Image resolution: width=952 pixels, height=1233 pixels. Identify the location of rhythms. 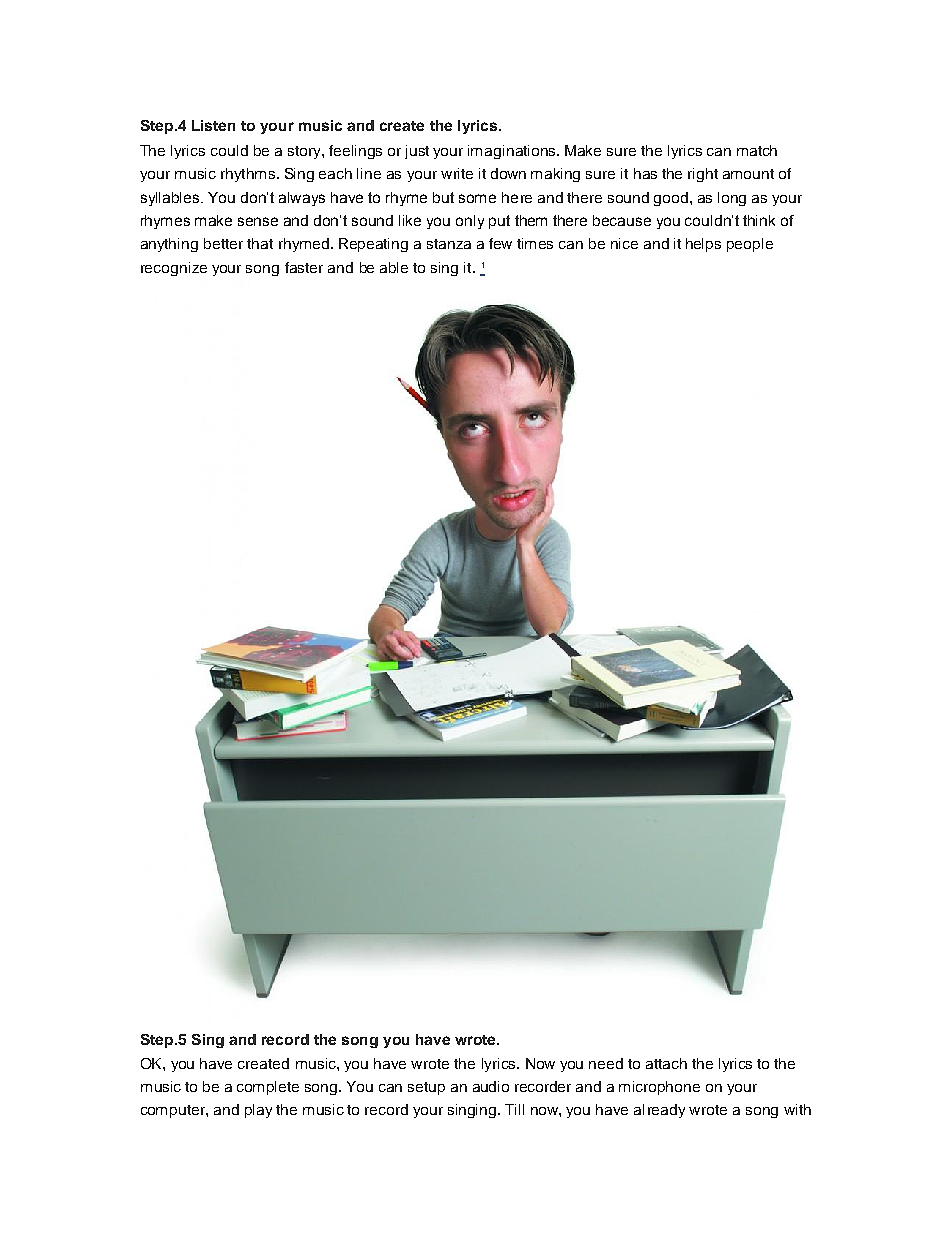
(248, 175).
